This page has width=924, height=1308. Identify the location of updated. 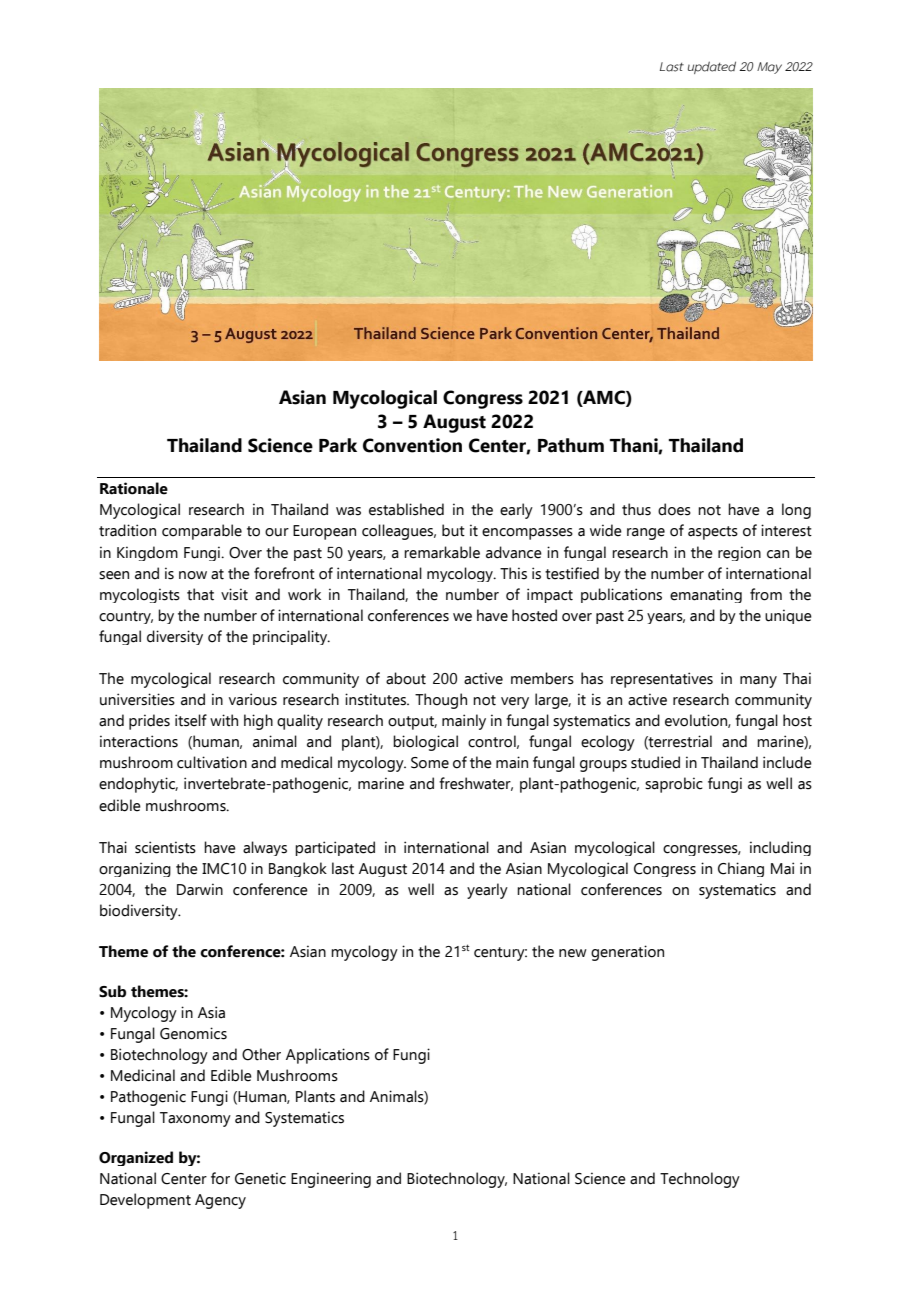
(712, 67).
